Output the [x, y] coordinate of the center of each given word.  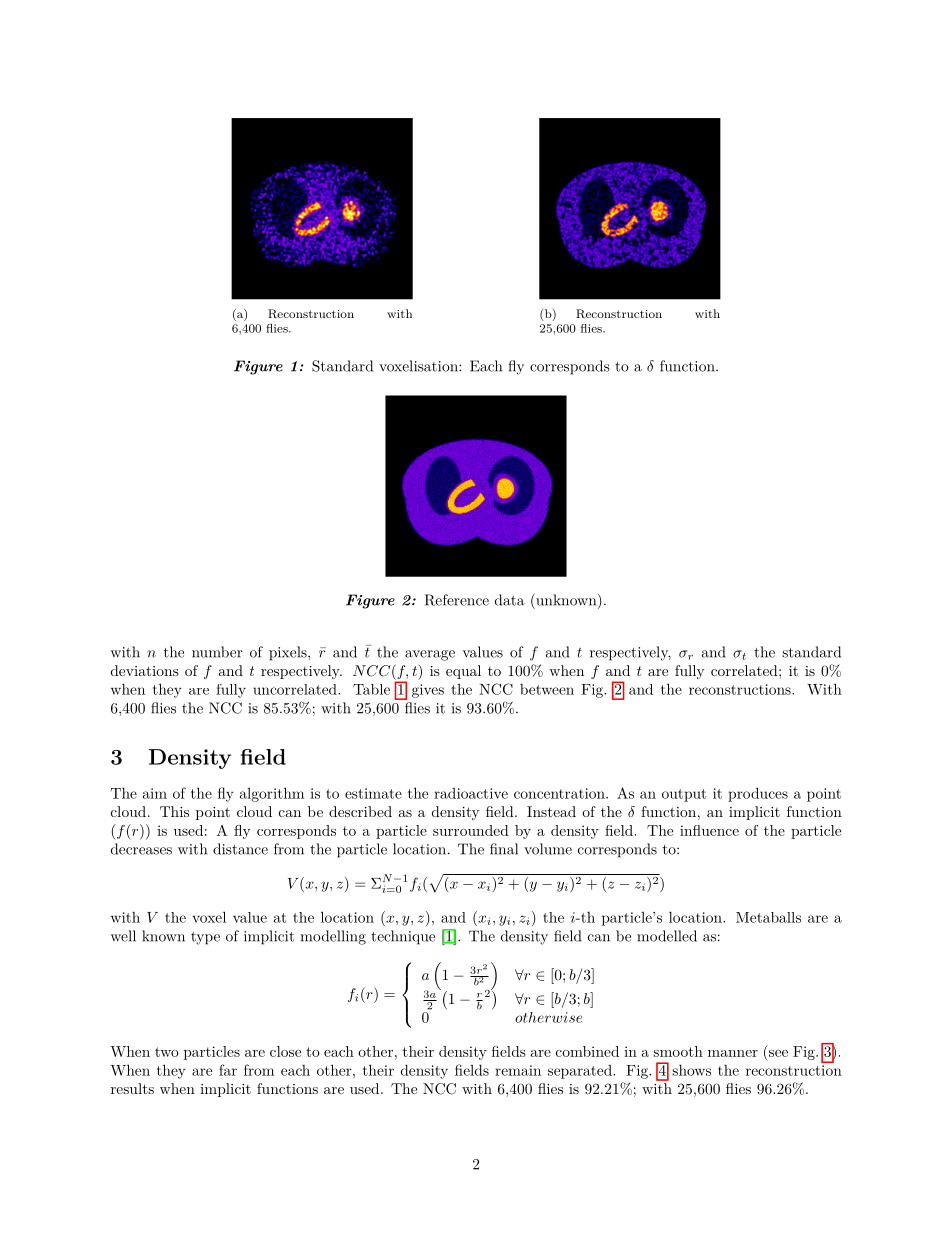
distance [240, 849]
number [217, 652]
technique [403, 937]
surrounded [471, 830]
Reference [457, 600]
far [228, 1070]
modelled [667, 936]
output [684, 795]
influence [709, 830]
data [510, 600]
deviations [145, 670]
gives [428, 691]
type [205, 938]
